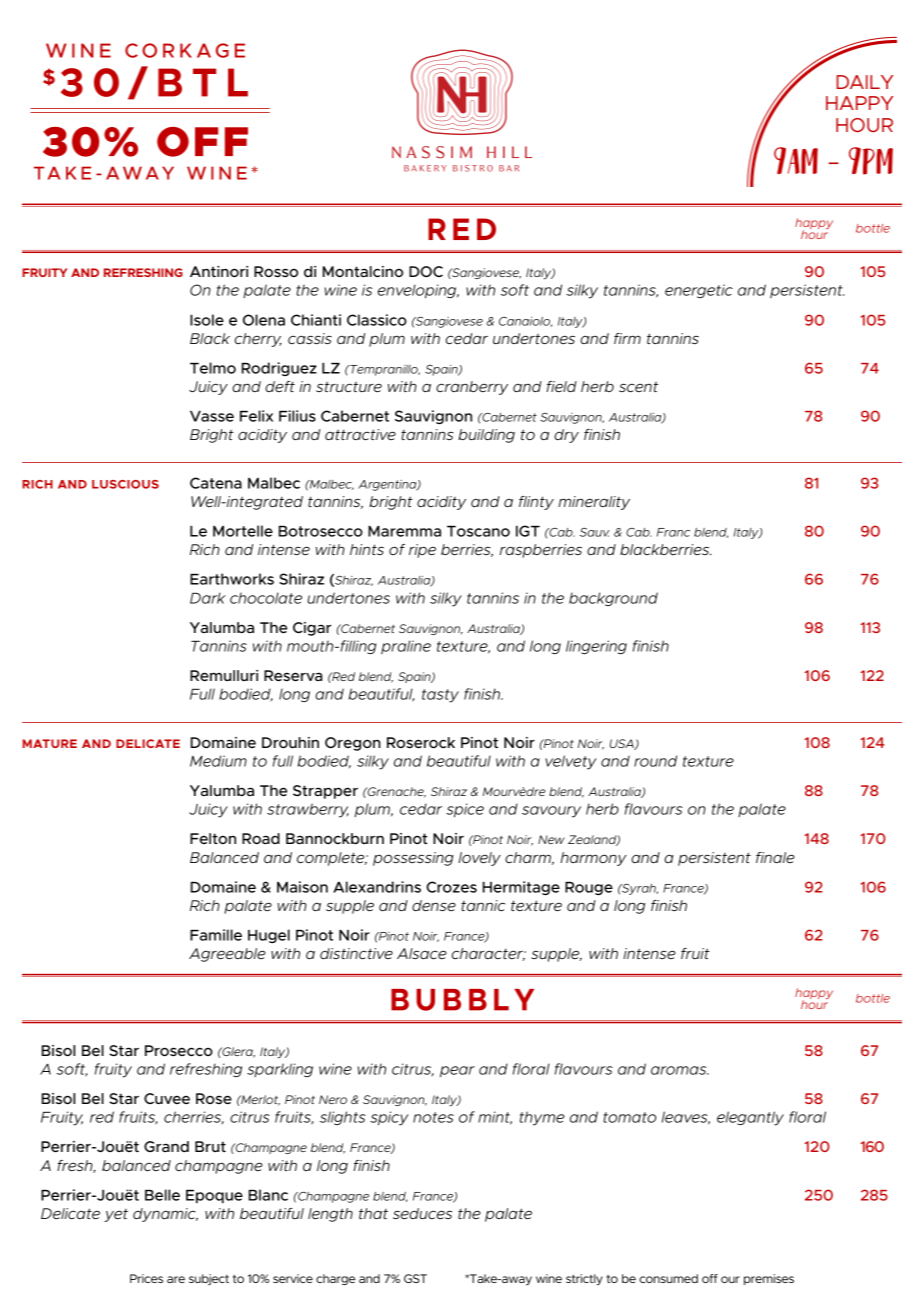 The height and width of the screenshot is (1308, 924). I want to click on LUSCIOUS, so click(125, 484).
